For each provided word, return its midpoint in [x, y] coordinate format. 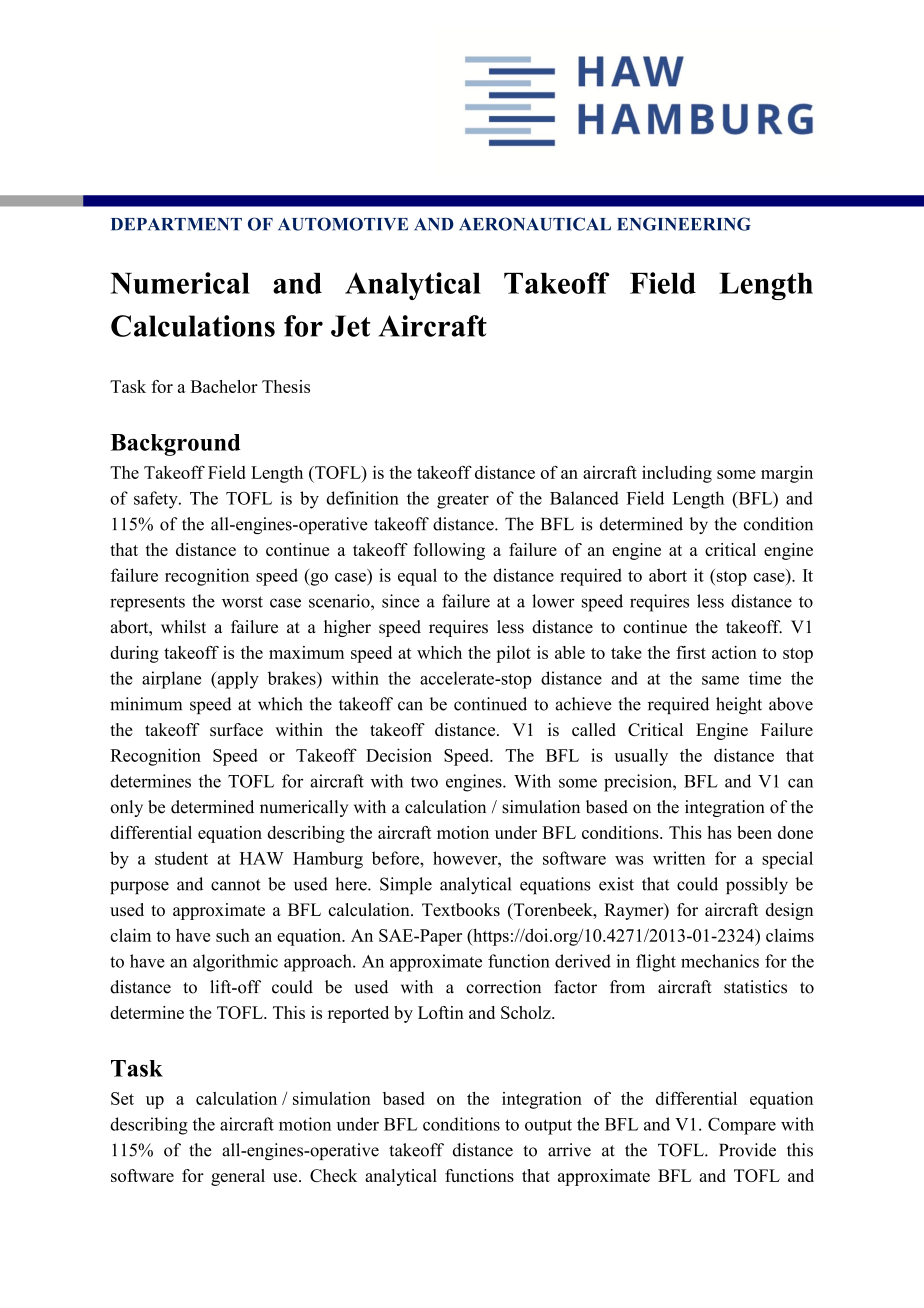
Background [175, 445]
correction [503, 987]
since [401, 601]
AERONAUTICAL [535, 224]
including [677, 474]
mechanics [720, 961]
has [719, 832]
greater [463, 501]
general [238, 1177]
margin [787, 474]
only [126, 808]
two [424, 782]
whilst [183, 627]
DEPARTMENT [176, 224]
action [734, 652]
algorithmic [235, 963]
